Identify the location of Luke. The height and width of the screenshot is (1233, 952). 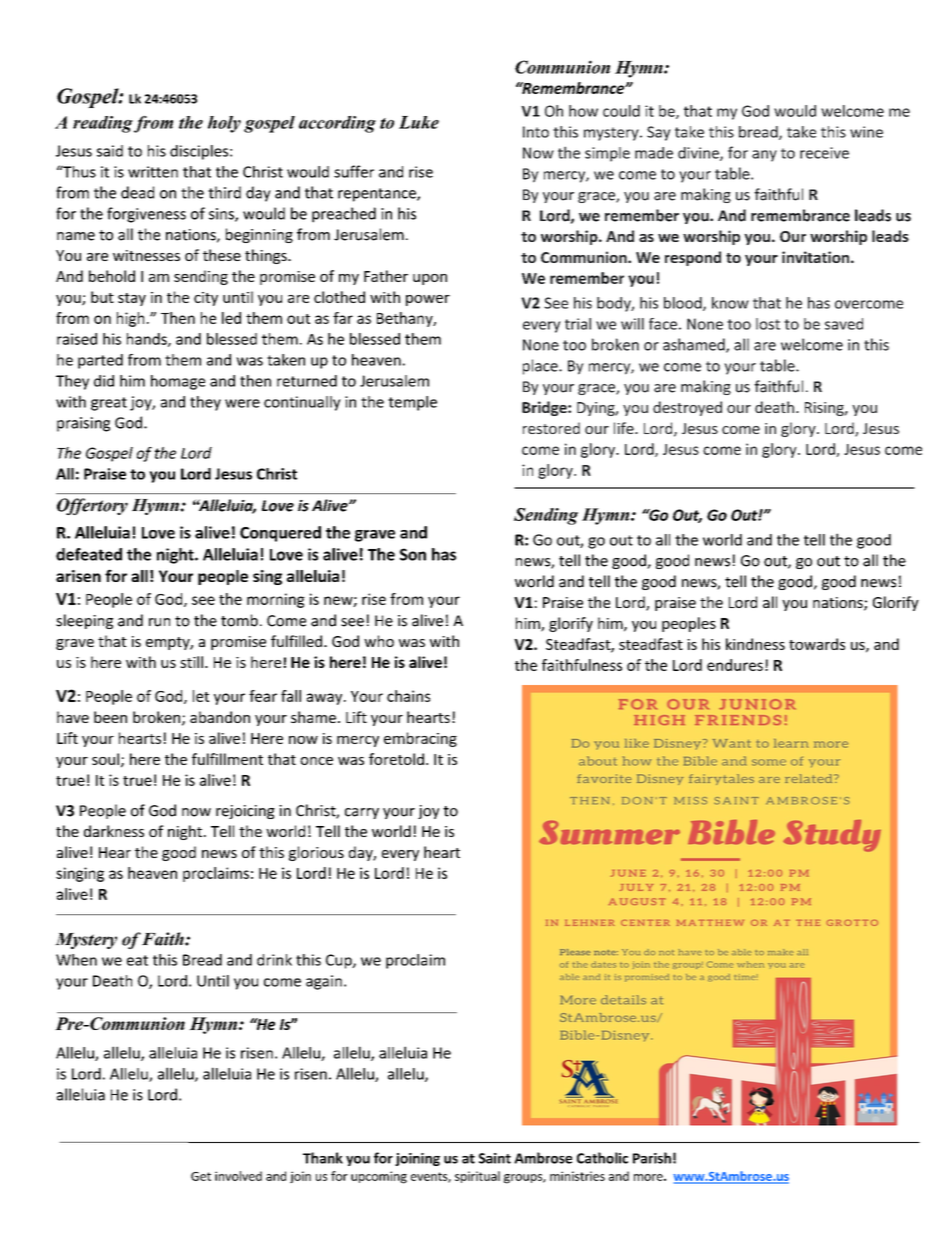
(419, 122).
